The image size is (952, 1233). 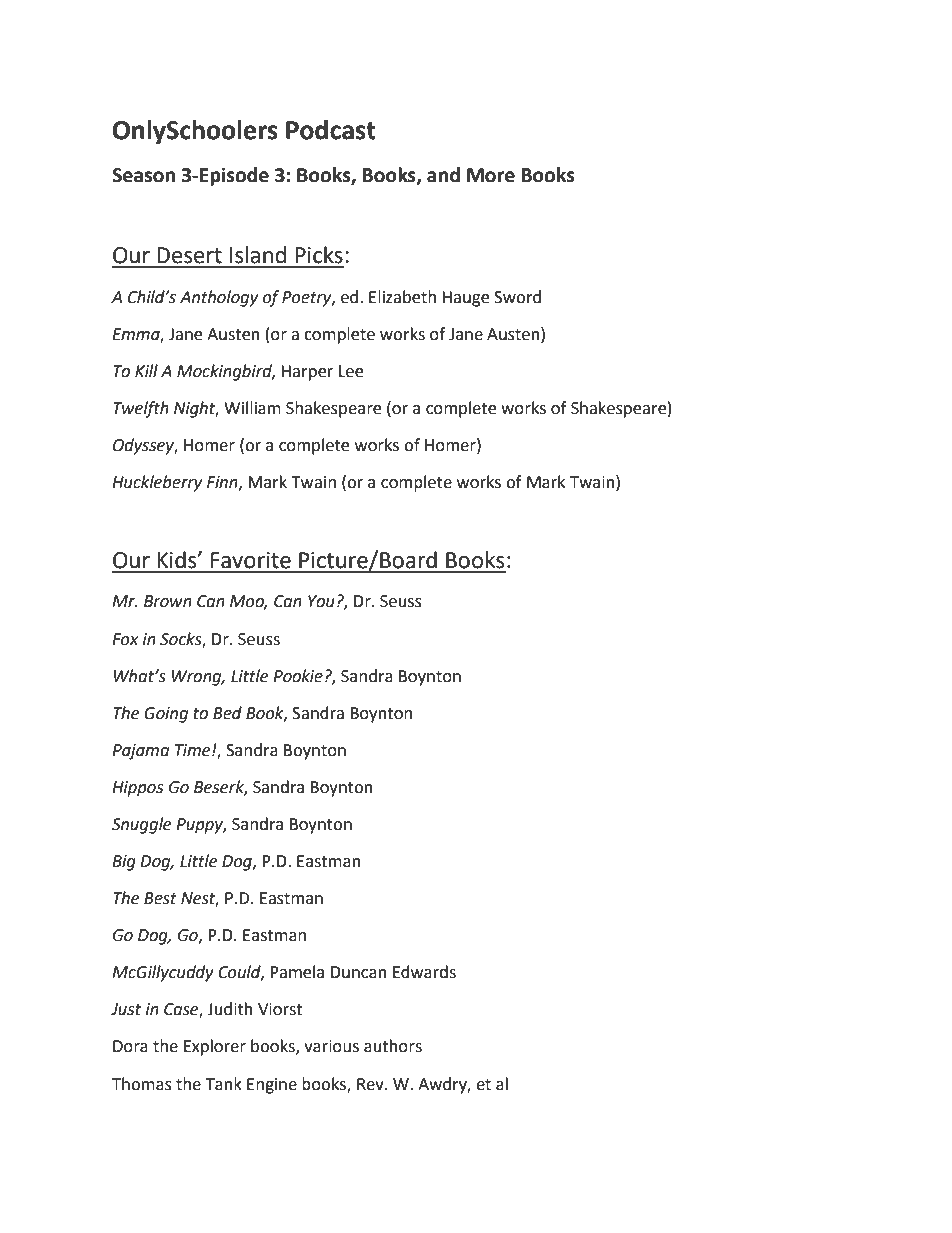 What do you see at coordinates (142, 1084) in the page?
I see `Thomas` at bounding box center [142, 1084].
